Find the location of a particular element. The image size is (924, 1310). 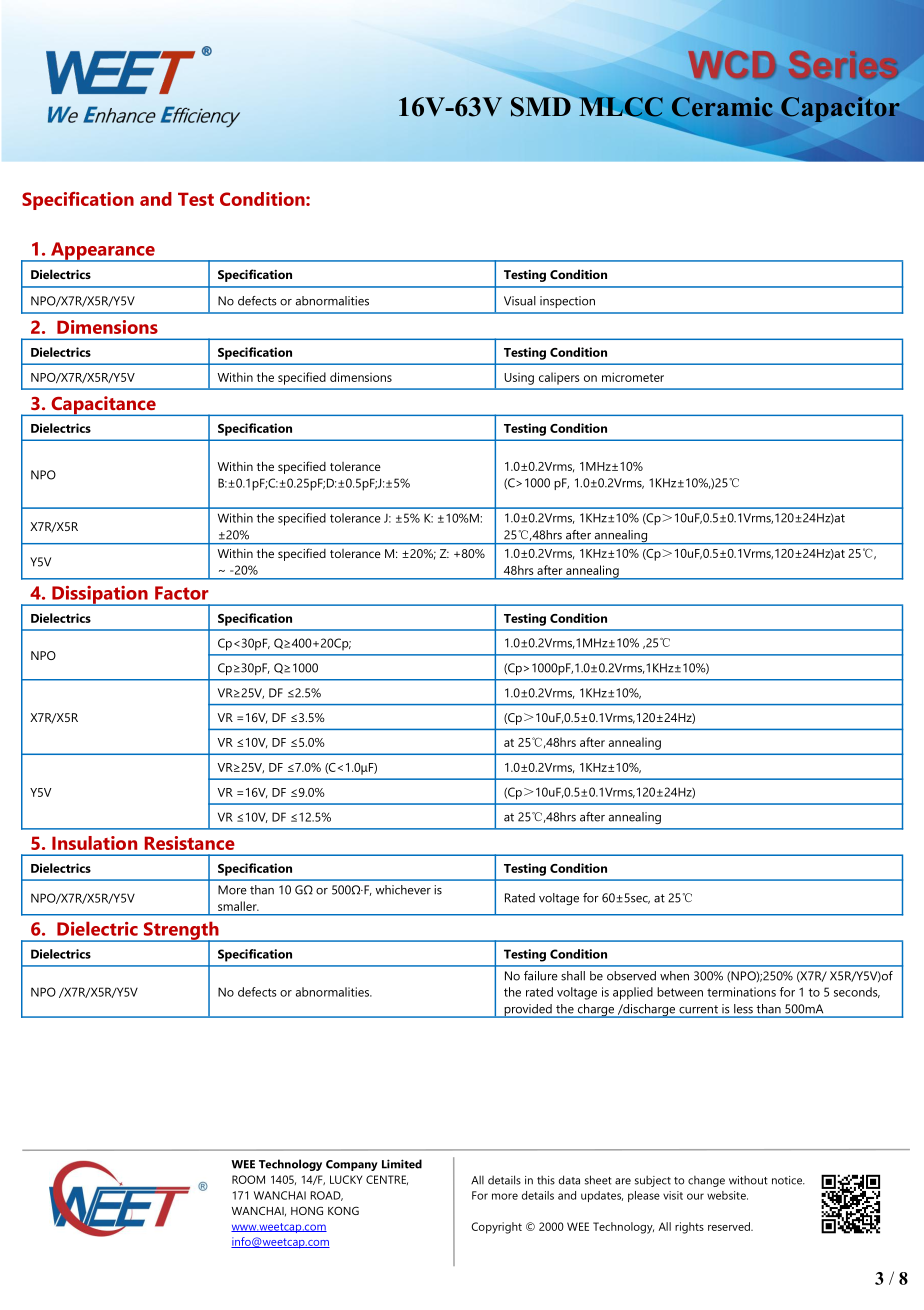

Appearance is located at coordinates (103, 252).
